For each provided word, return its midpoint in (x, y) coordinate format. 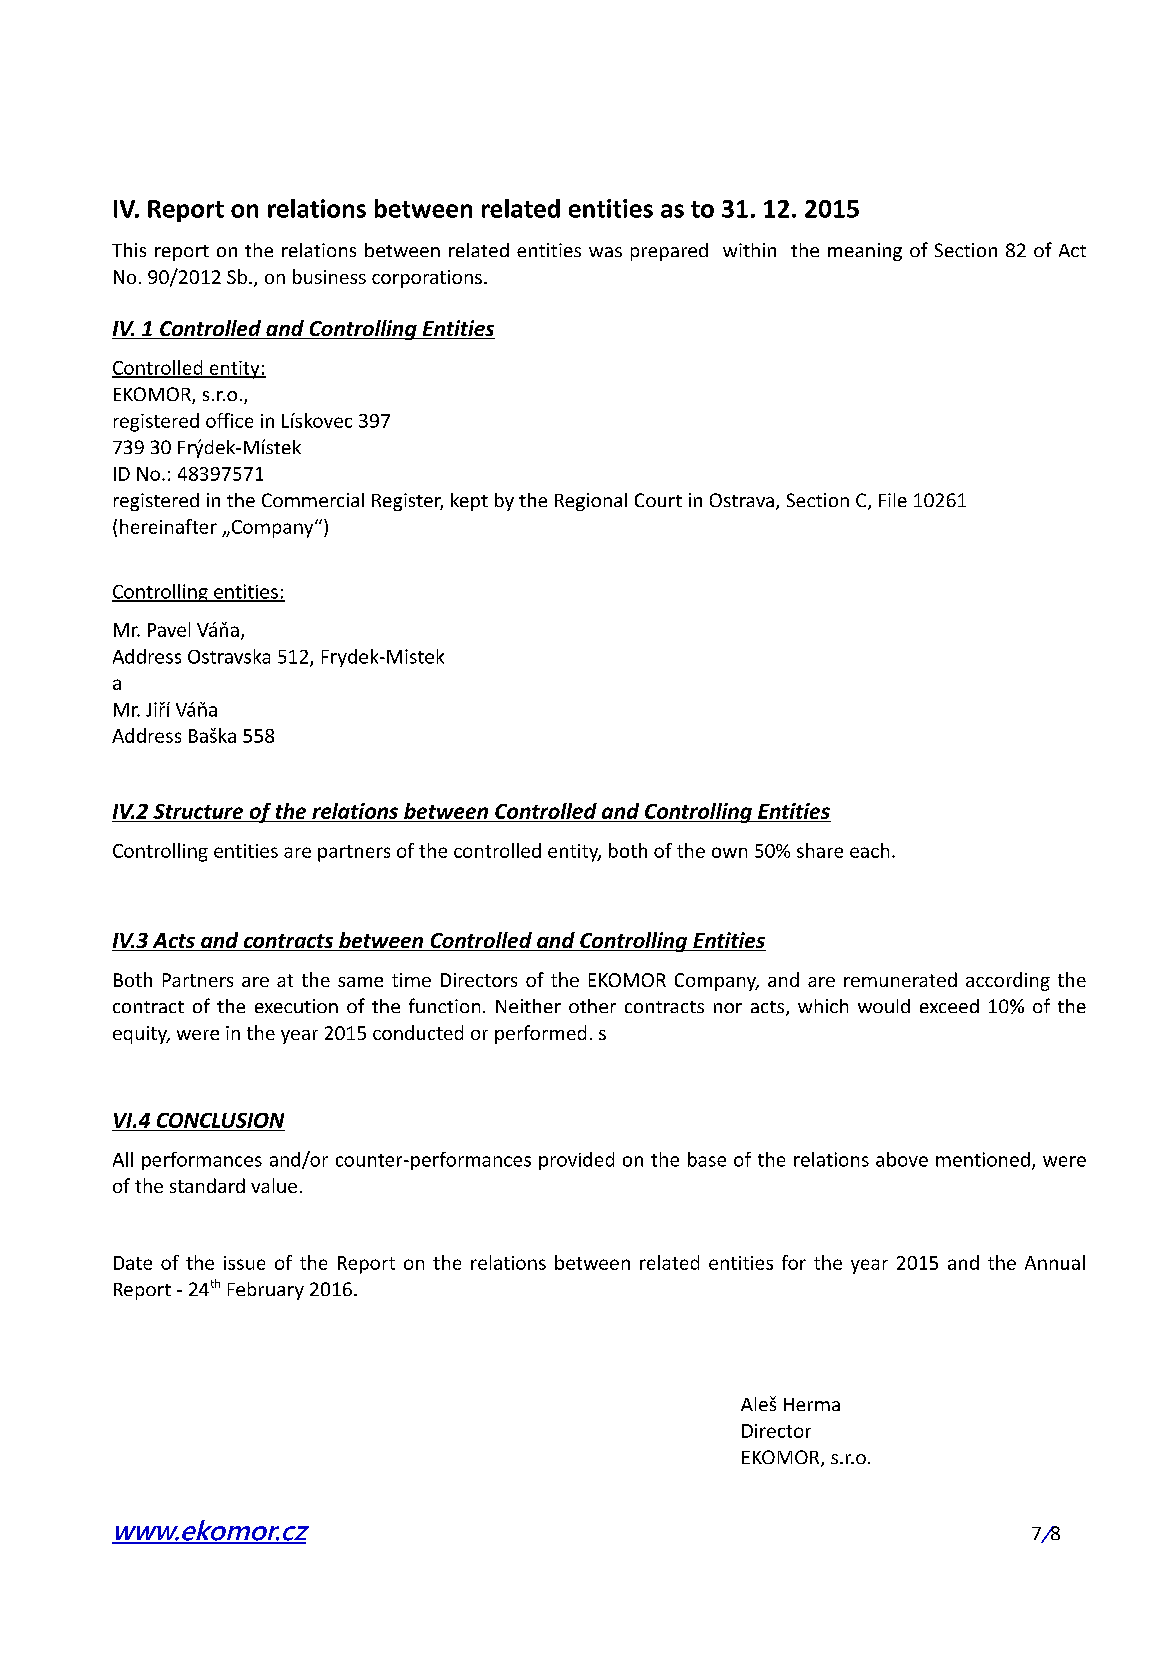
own (729, 852)
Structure (198, 813)
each (869, 850)
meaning (865, 252)
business (329, 276)
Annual (1055, 1262)
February (266, 1291)
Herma (812, 1404)
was (605, 252)
